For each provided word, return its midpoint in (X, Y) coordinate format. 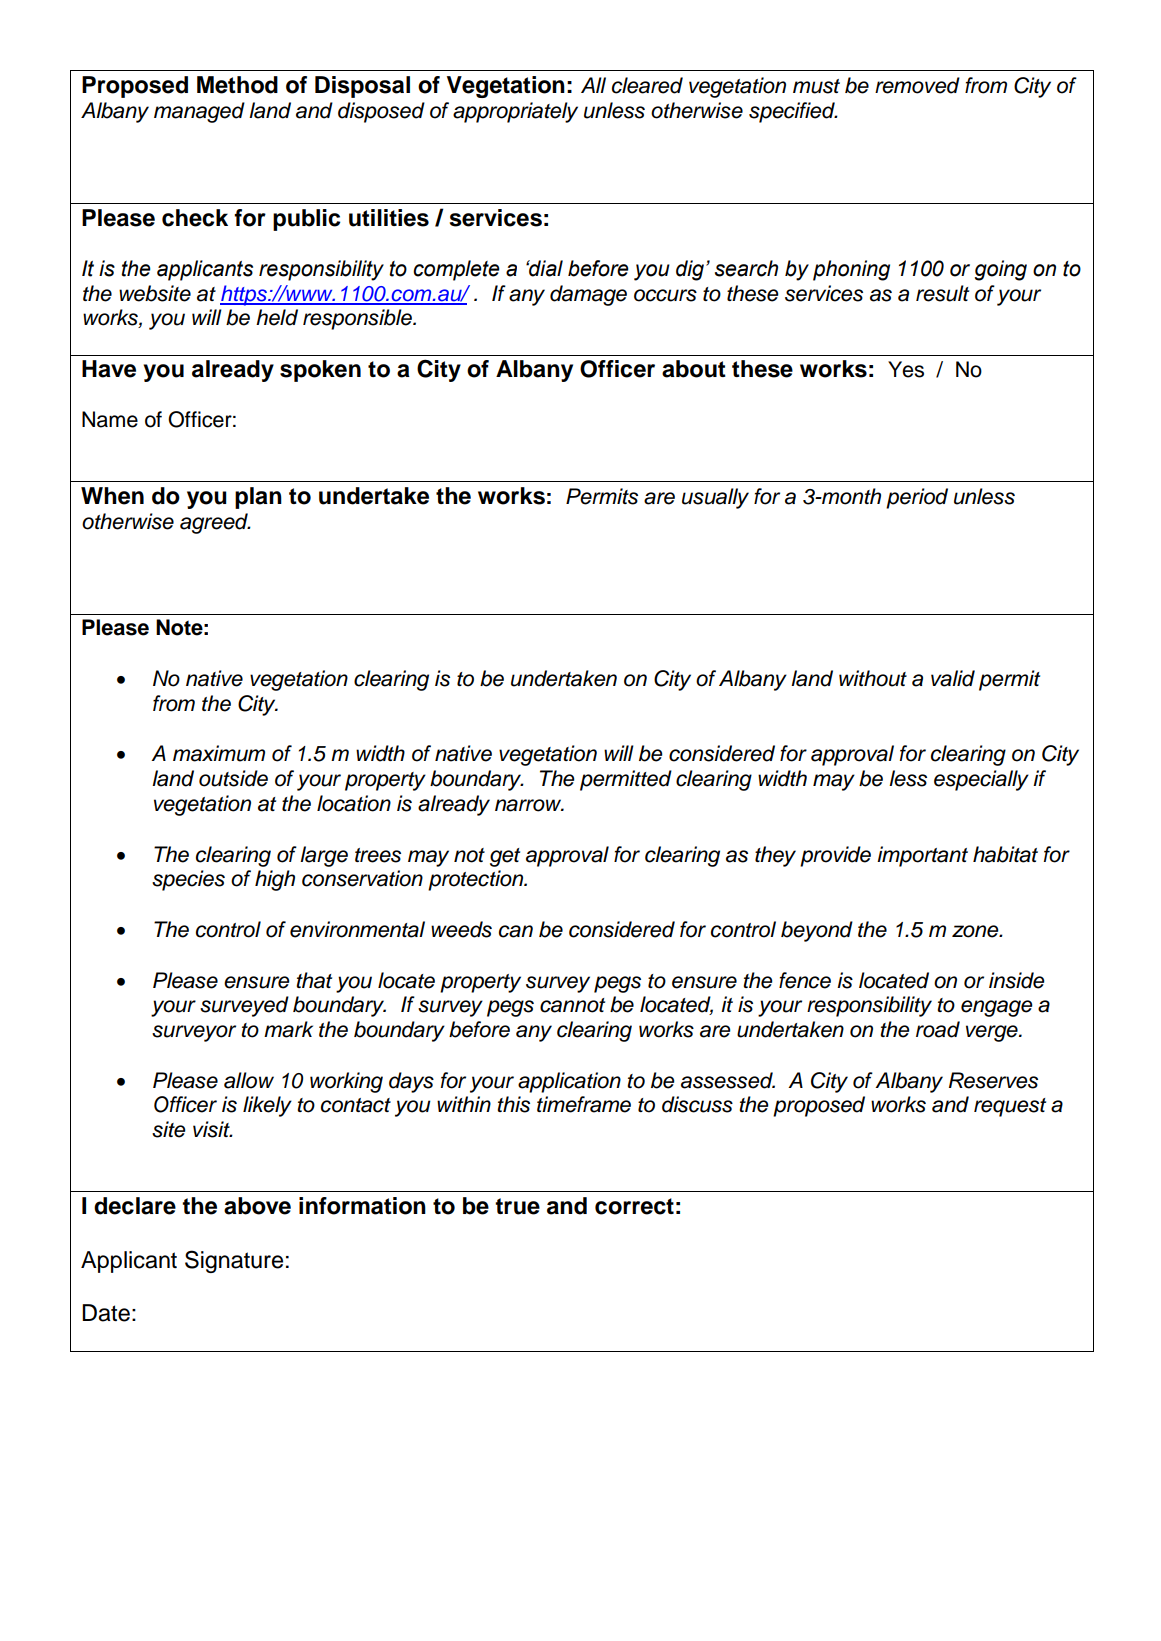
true (517, 1206)
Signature (234, 1261)
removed (917, 85)
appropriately (515, 112)
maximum (219, 753)
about (694, 369)
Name (110, 419)
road (938, 1029)
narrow (529, 805)
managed (199, 112)
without (873, 678)
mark (288, 1029)
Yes (906, 369)
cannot (572, 1005)
